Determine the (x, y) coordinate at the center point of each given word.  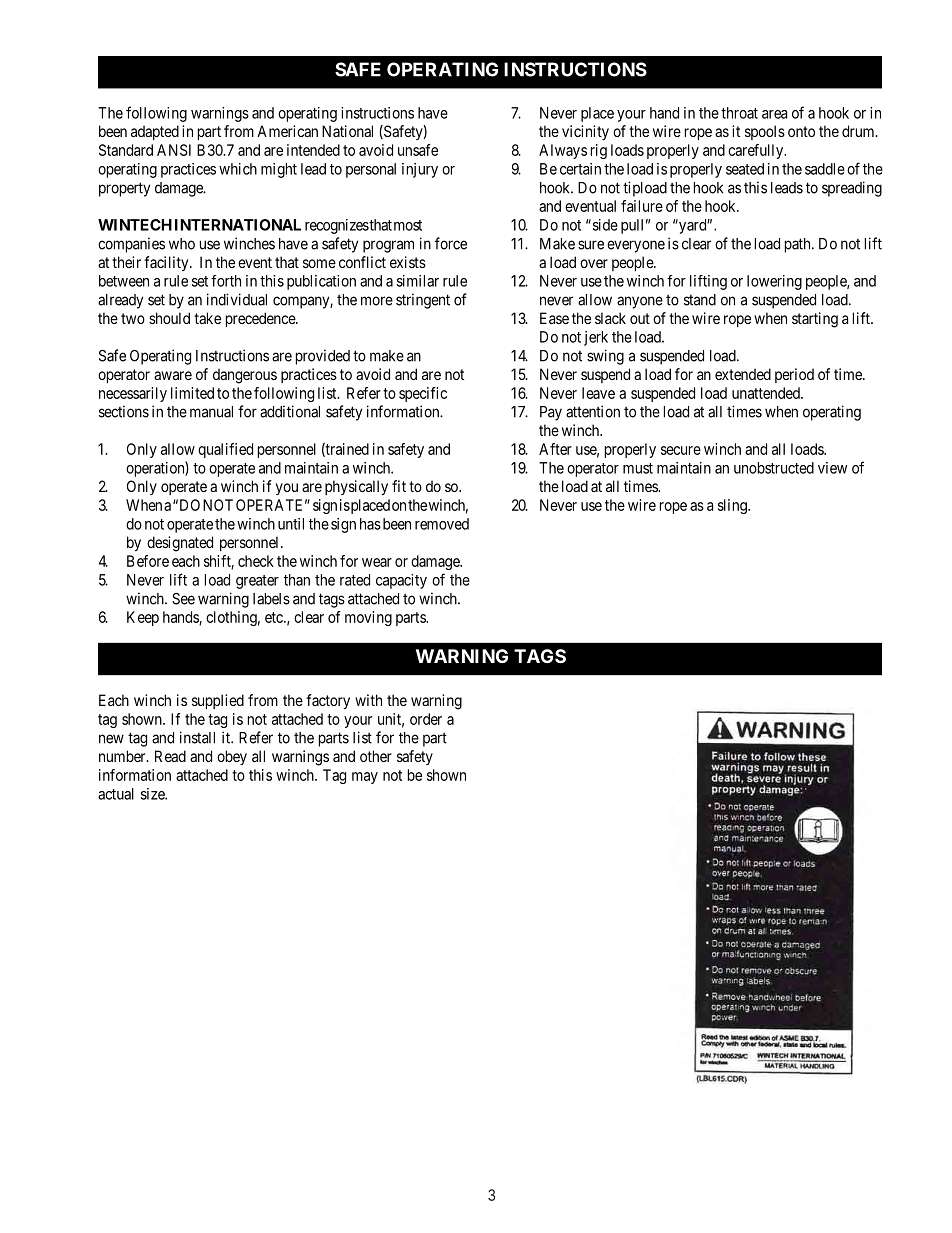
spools (765, 132)
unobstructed (774, 468)
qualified (225, 450)
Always (563, 151)
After (555, 449)
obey (232, 757)
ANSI (174, 150)
